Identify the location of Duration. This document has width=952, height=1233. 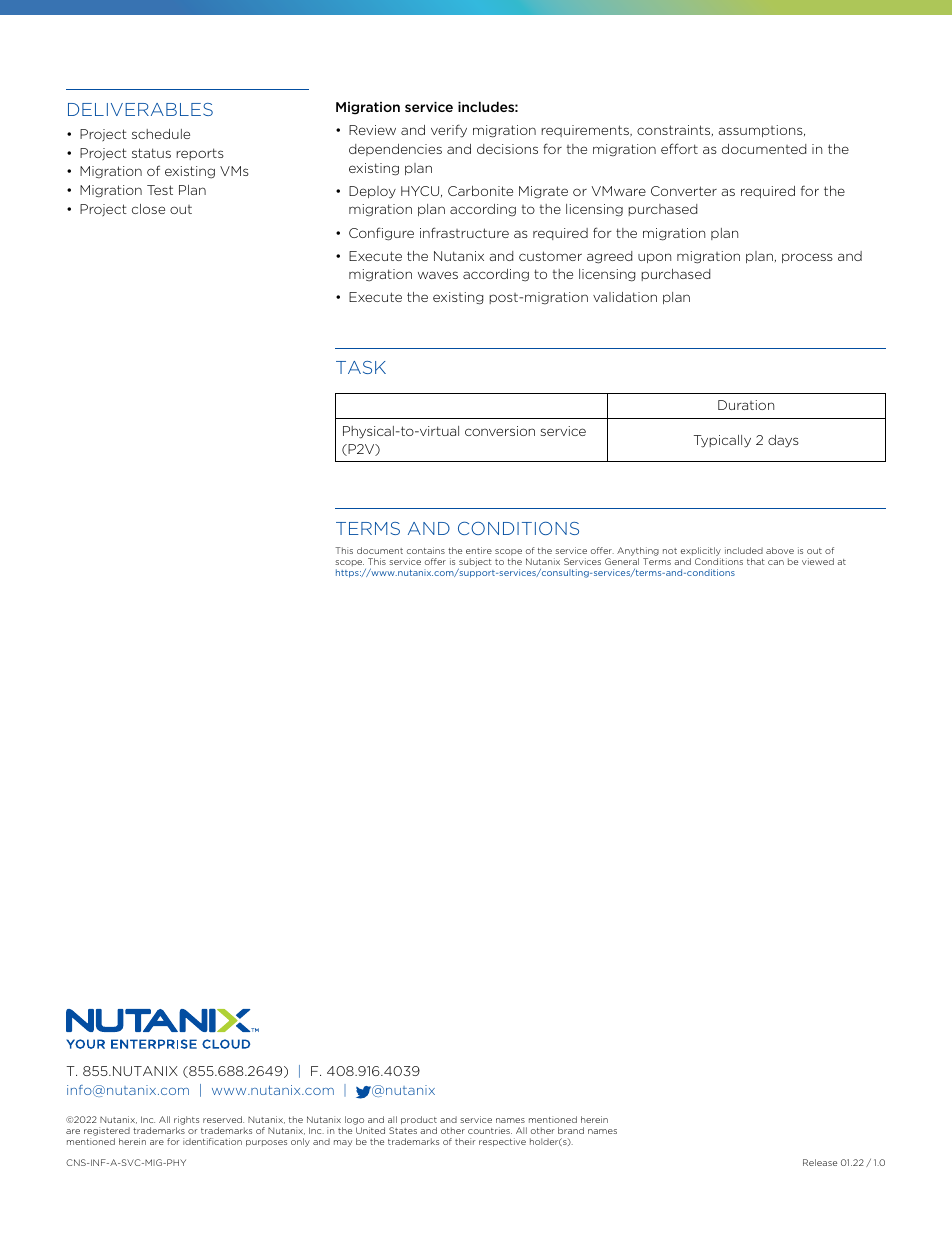
(746, 405).
